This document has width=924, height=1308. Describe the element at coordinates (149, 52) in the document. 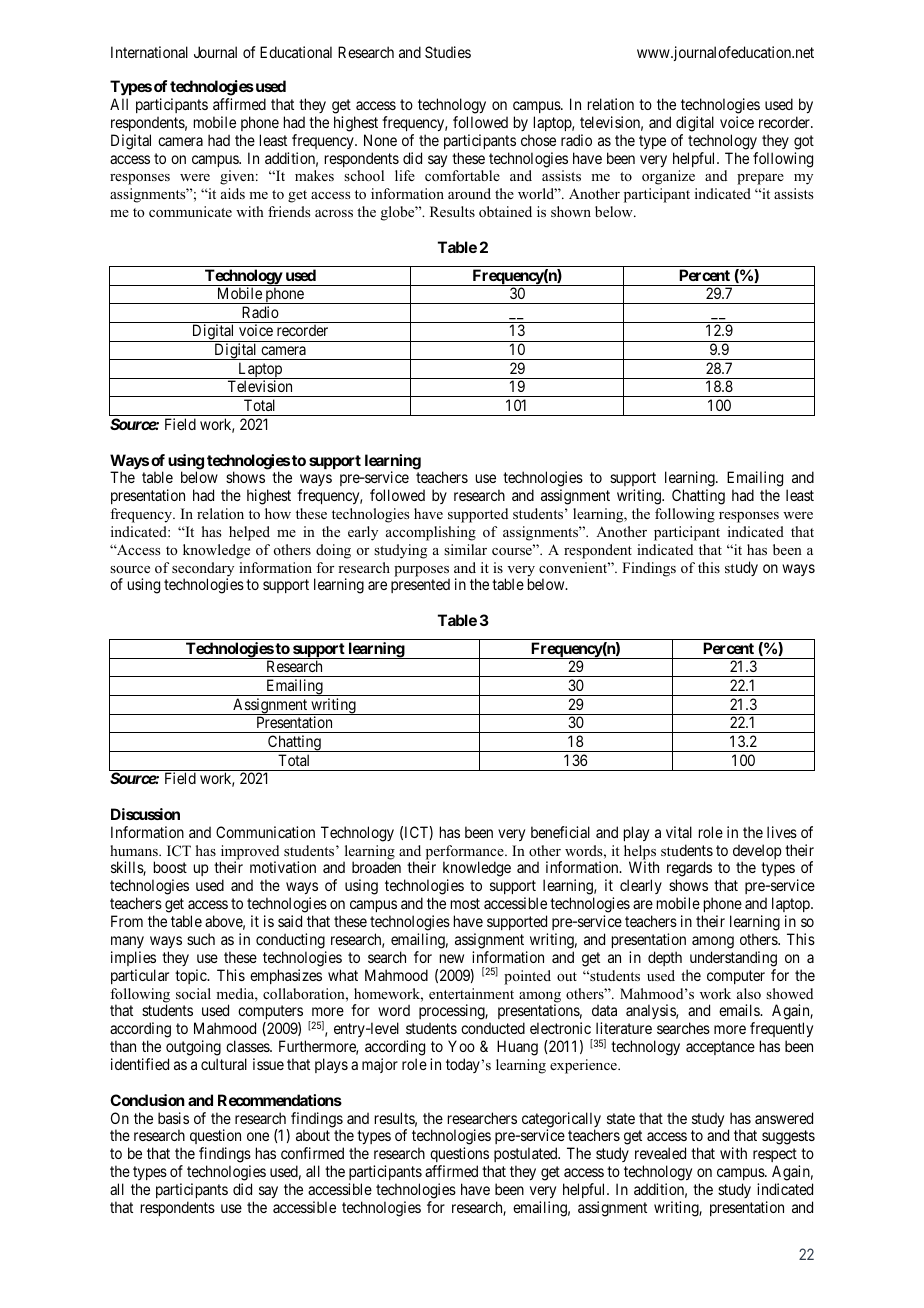

I see `International` at that location.
